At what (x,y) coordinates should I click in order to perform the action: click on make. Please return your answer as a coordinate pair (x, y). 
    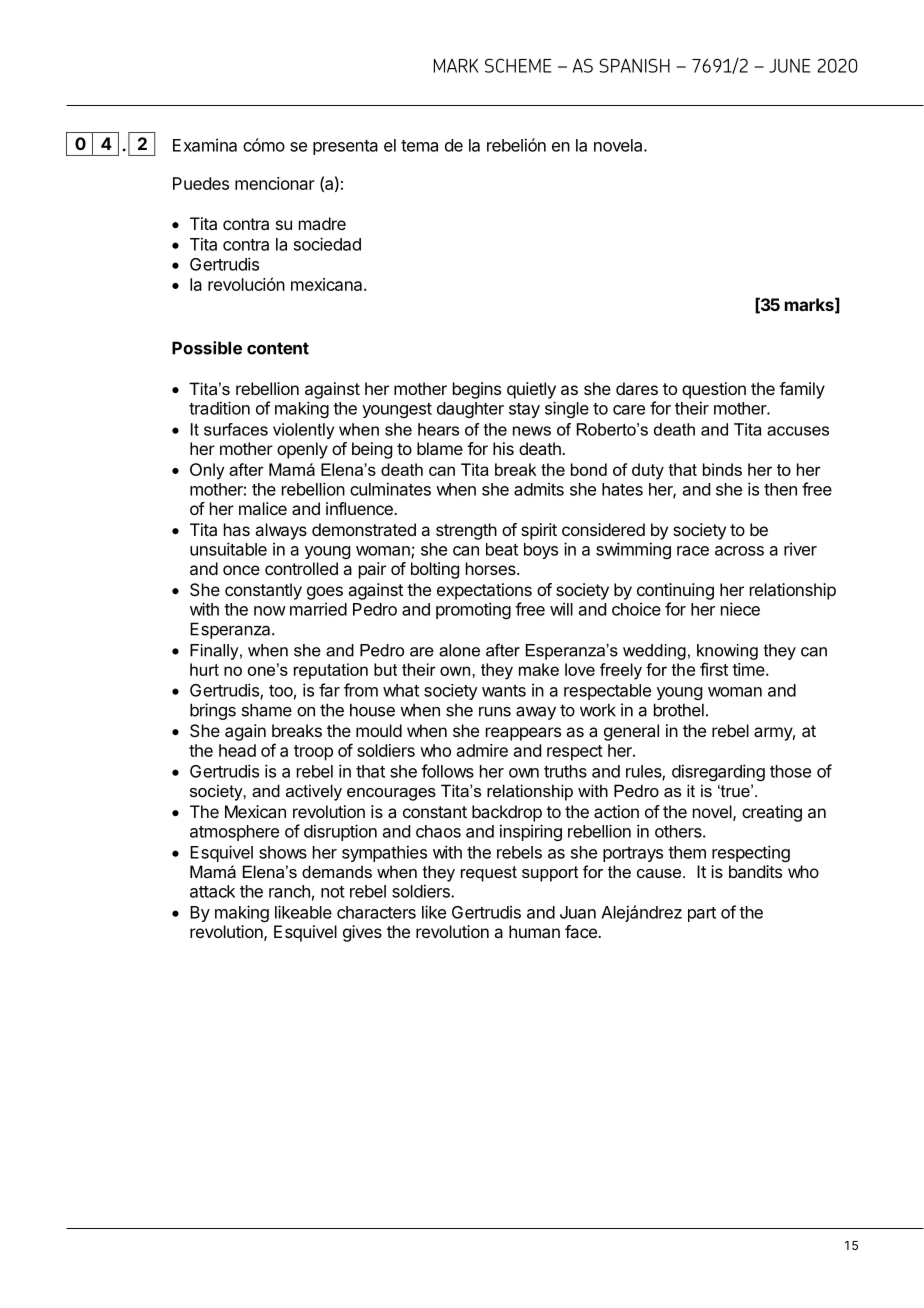
    Looking at the image, I should click on (539, 669).
